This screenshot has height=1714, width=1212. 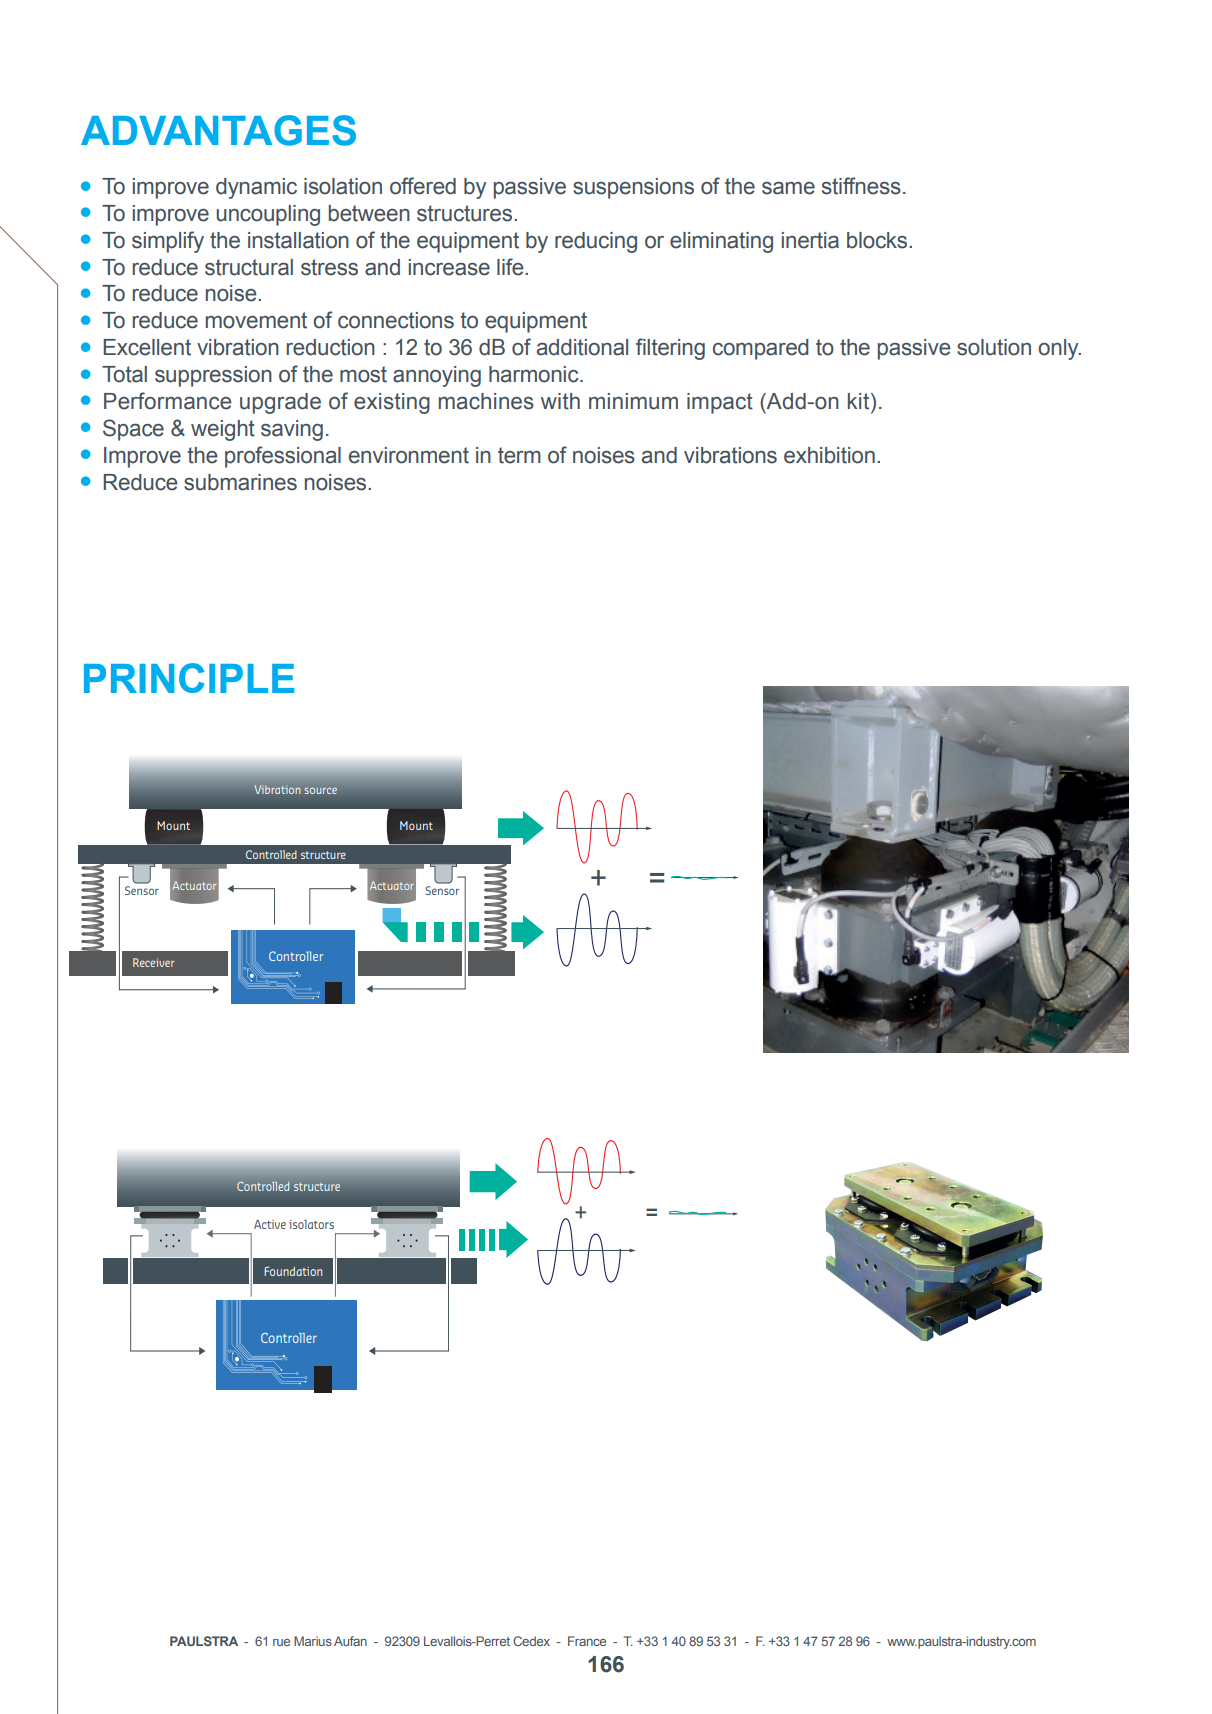 I want to click on source, so click(x=320, y=790).
